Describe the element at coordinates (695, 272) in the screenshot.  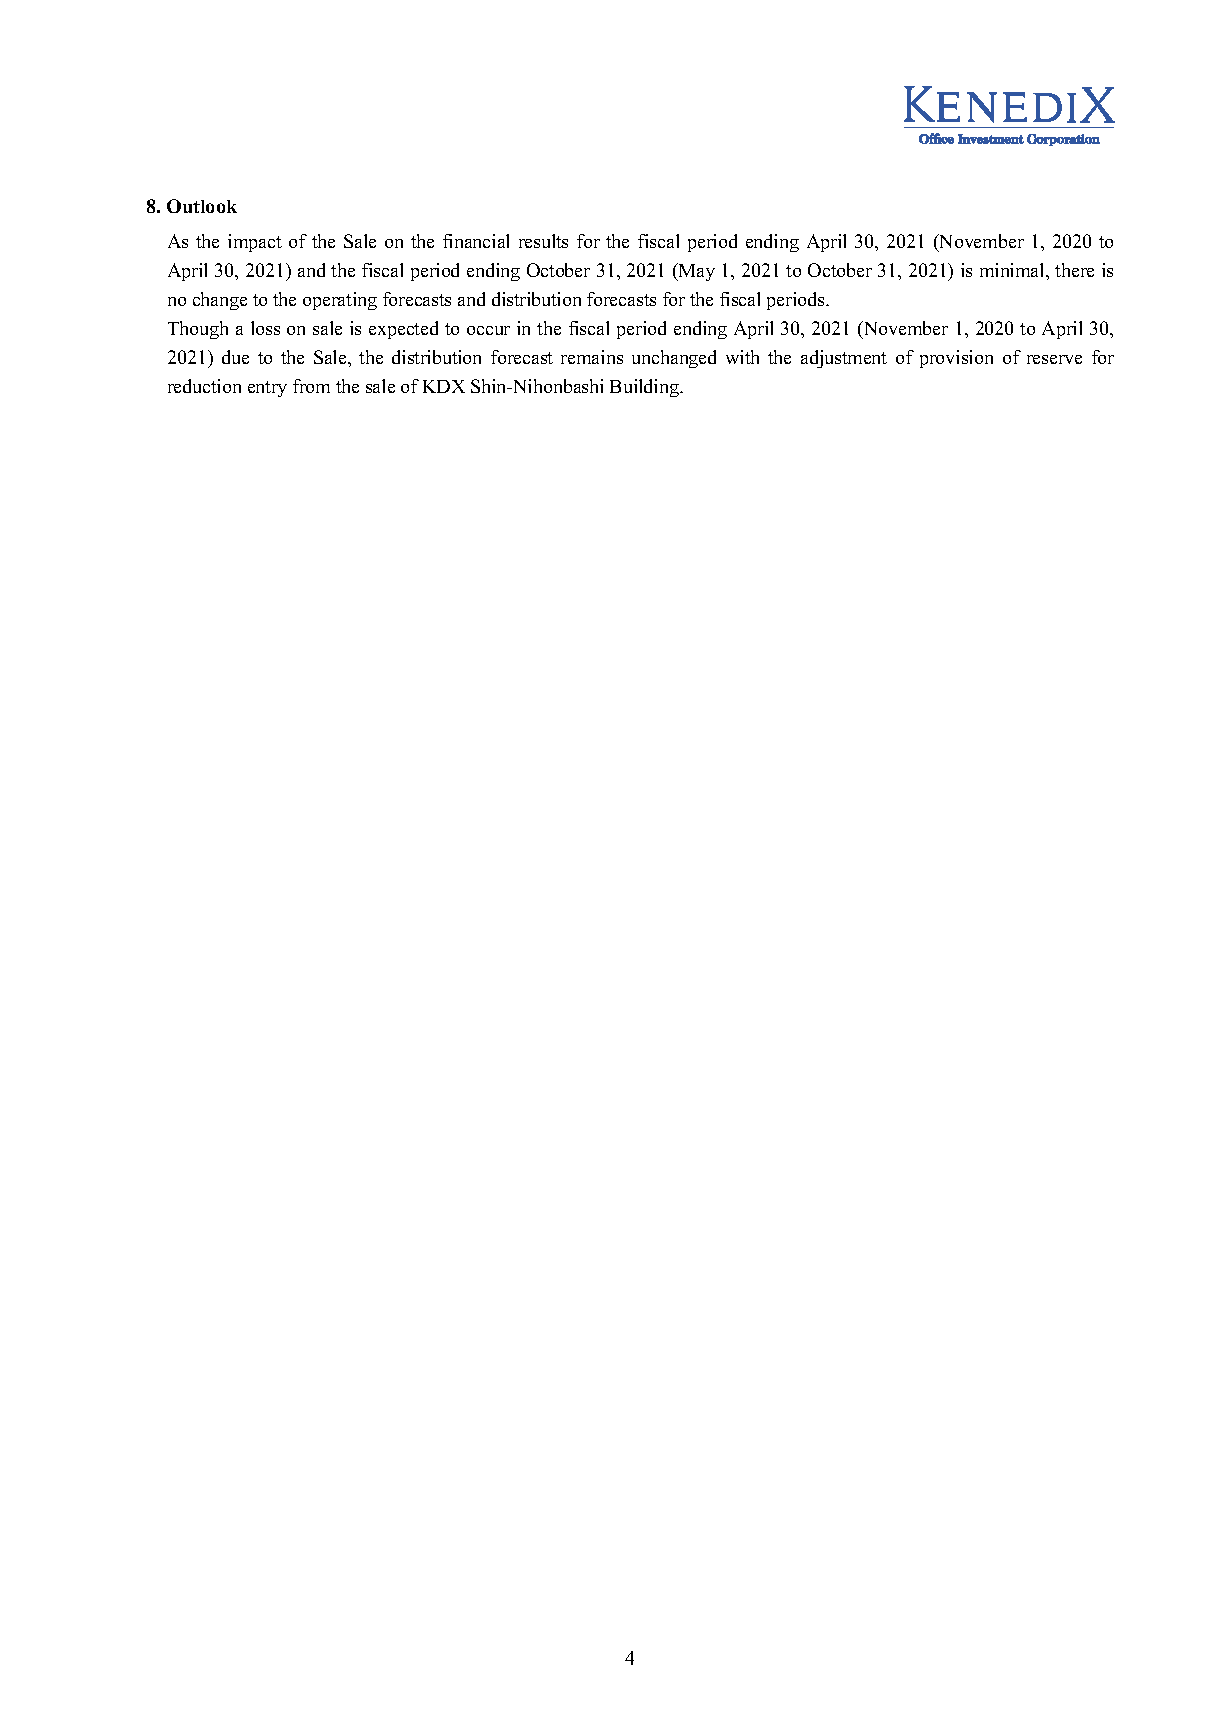
I see `May` at that location.
